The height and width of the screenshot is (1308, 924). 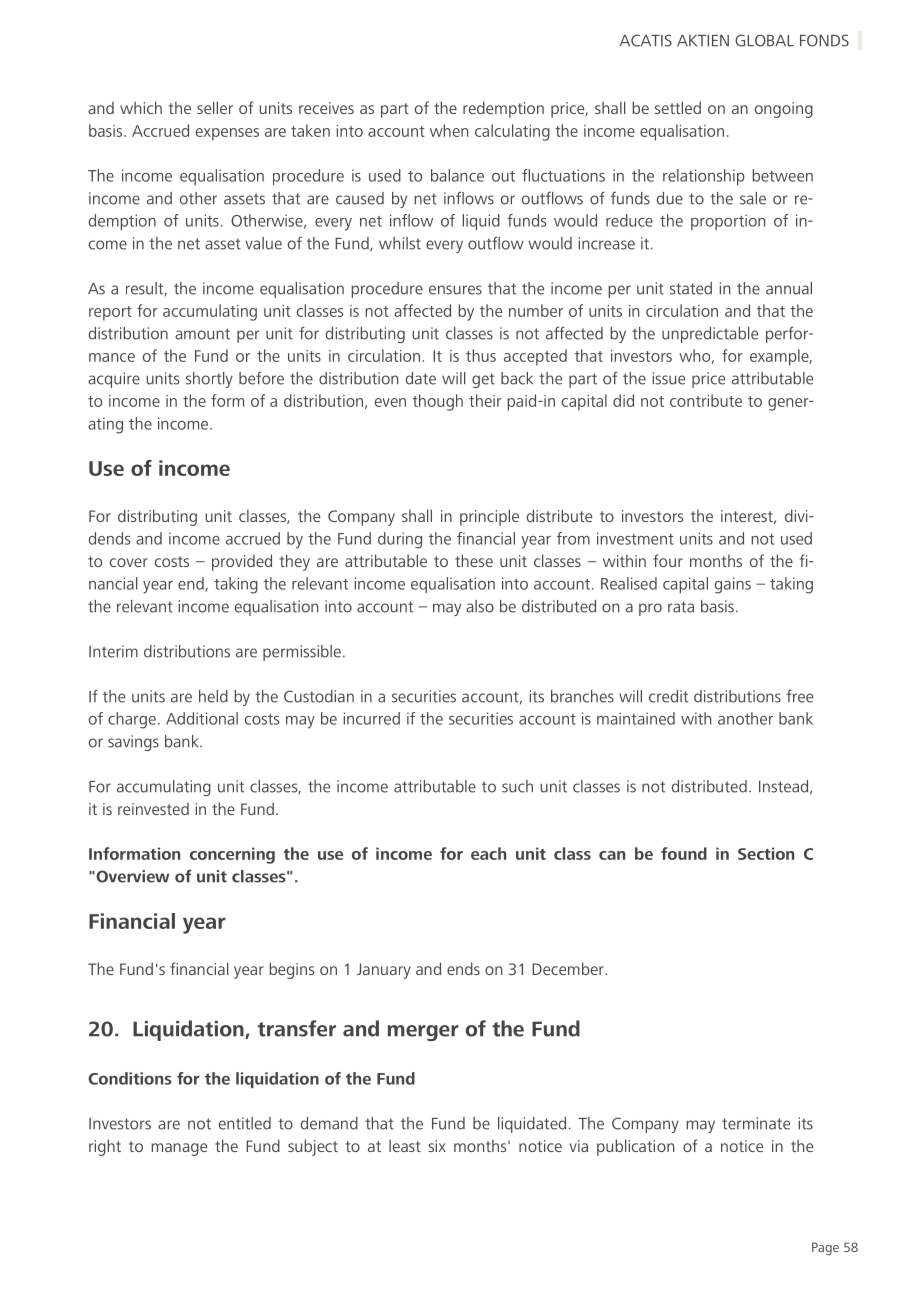 I want to click on manage, so click(x=179, y=1149).
